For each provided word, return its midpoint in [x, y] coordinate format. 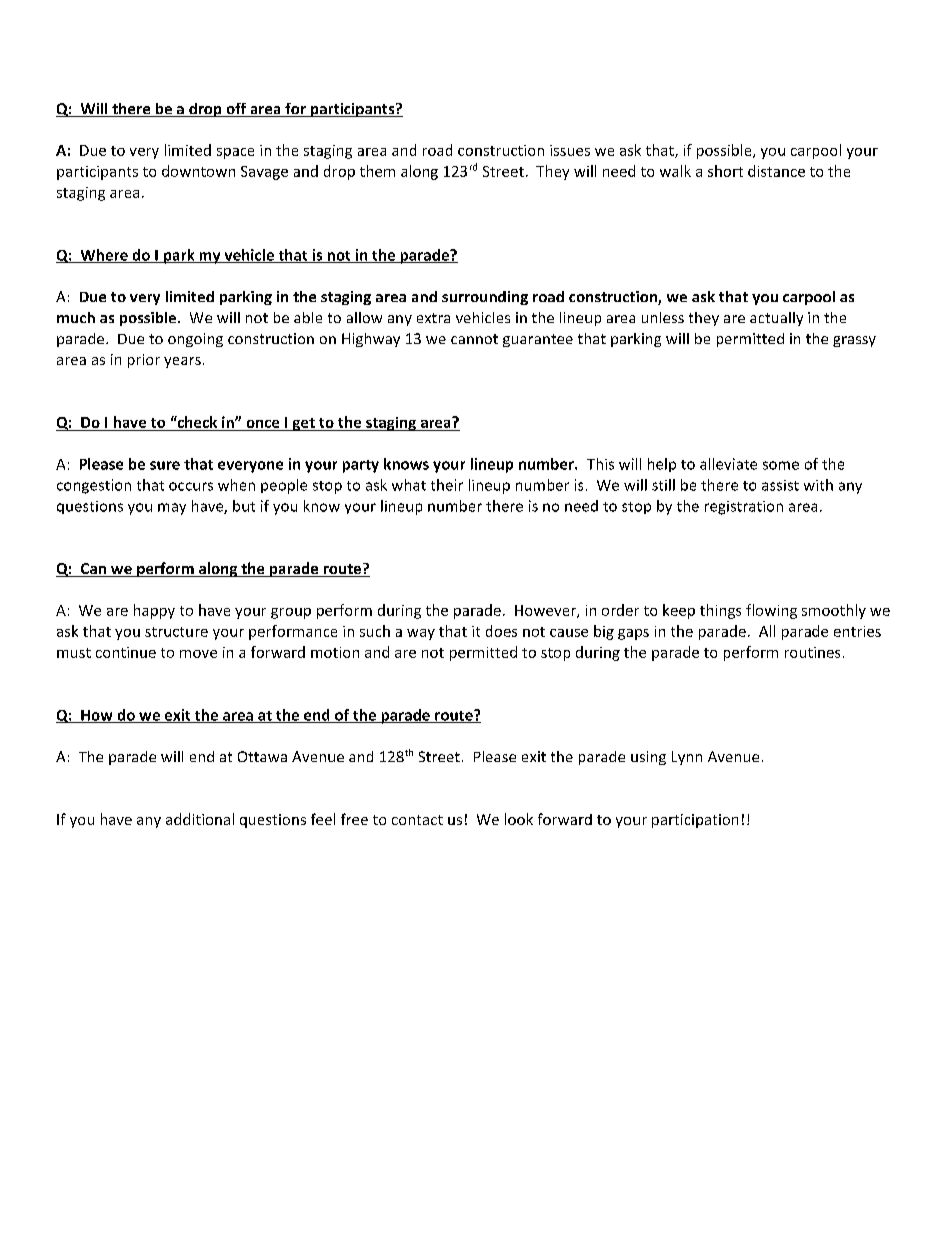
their [447, 485]
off [236, 110]
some [781, 465]
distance [776, 171]
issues [570, 150]
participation [695, 821]
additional [200, 819]
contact [417, 820]
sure [165, 465]
